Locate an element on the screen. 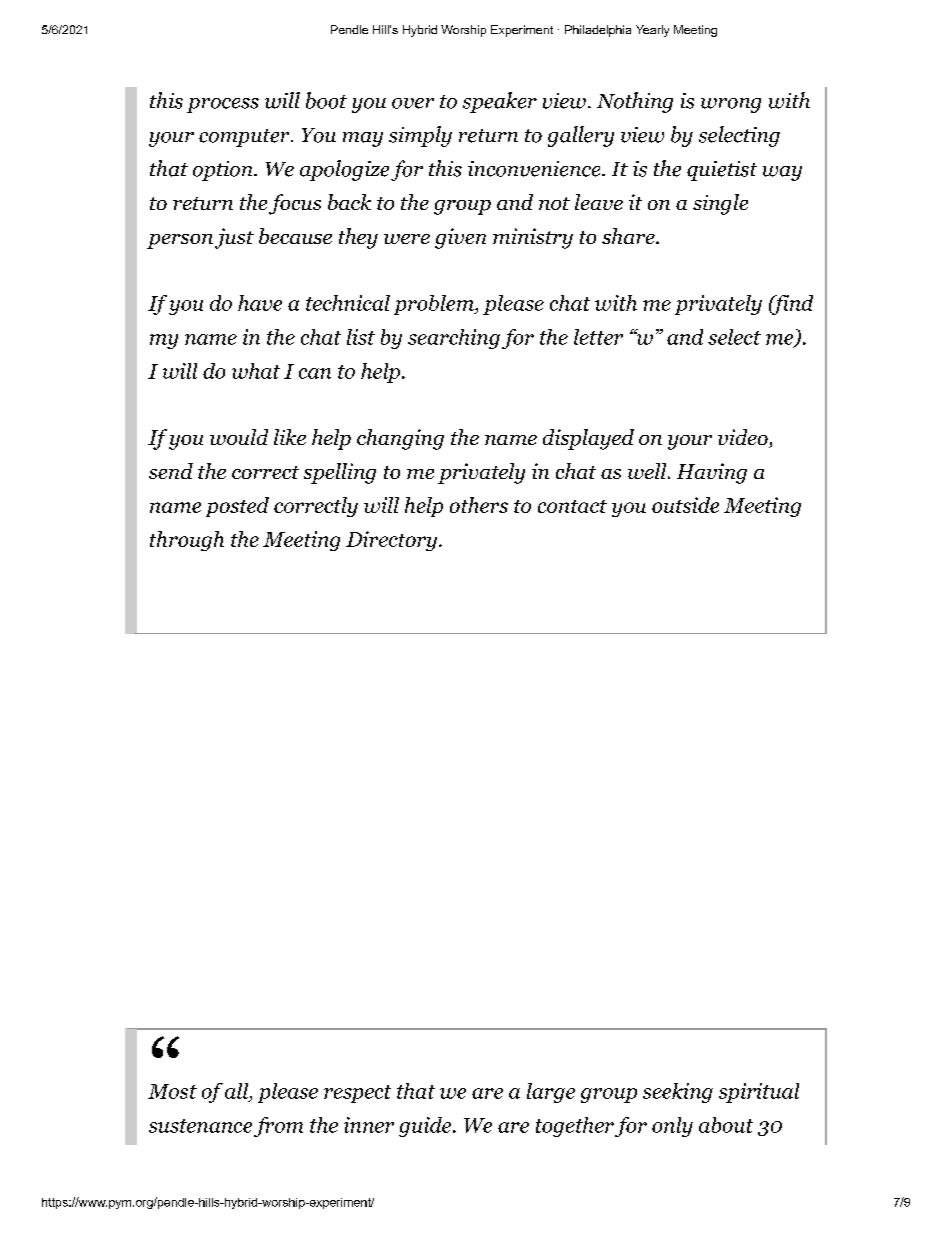 Image resolution: width=952 pixels, height=1233 pixels. searching is located at coordinates (454, 339).
